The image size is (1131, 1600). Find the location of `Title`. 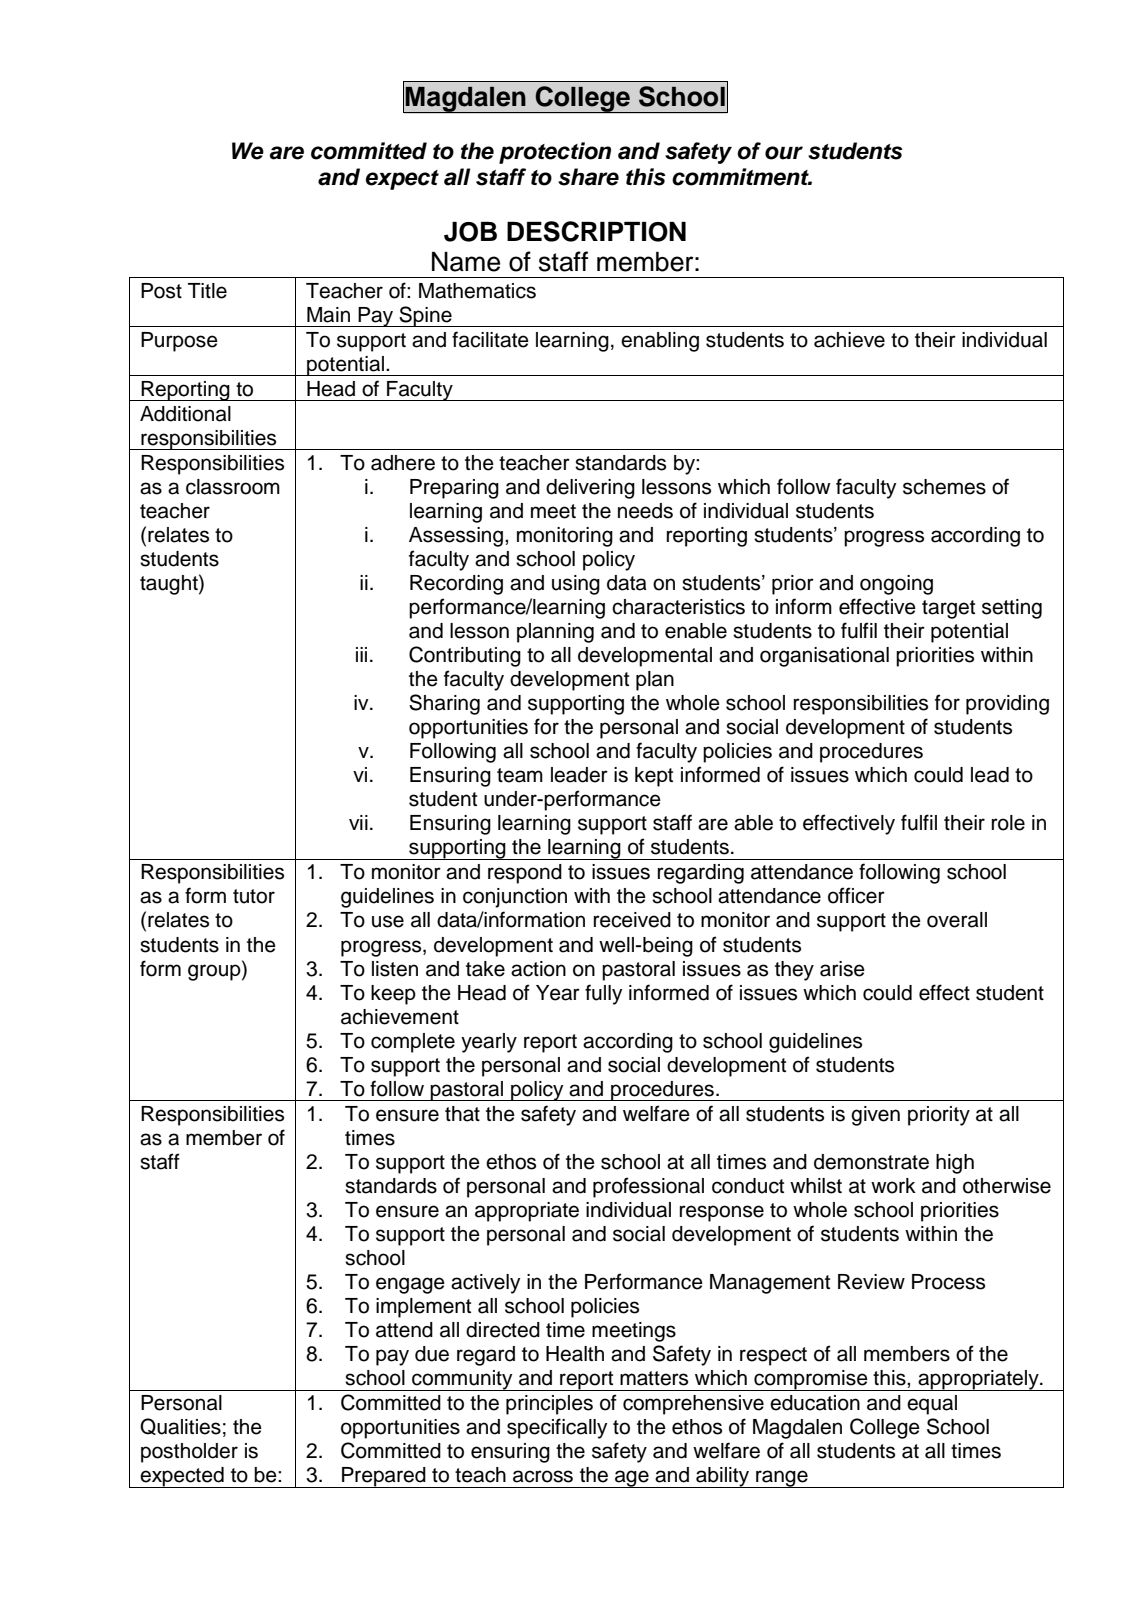

Title is located at coordinates (207, 291).
